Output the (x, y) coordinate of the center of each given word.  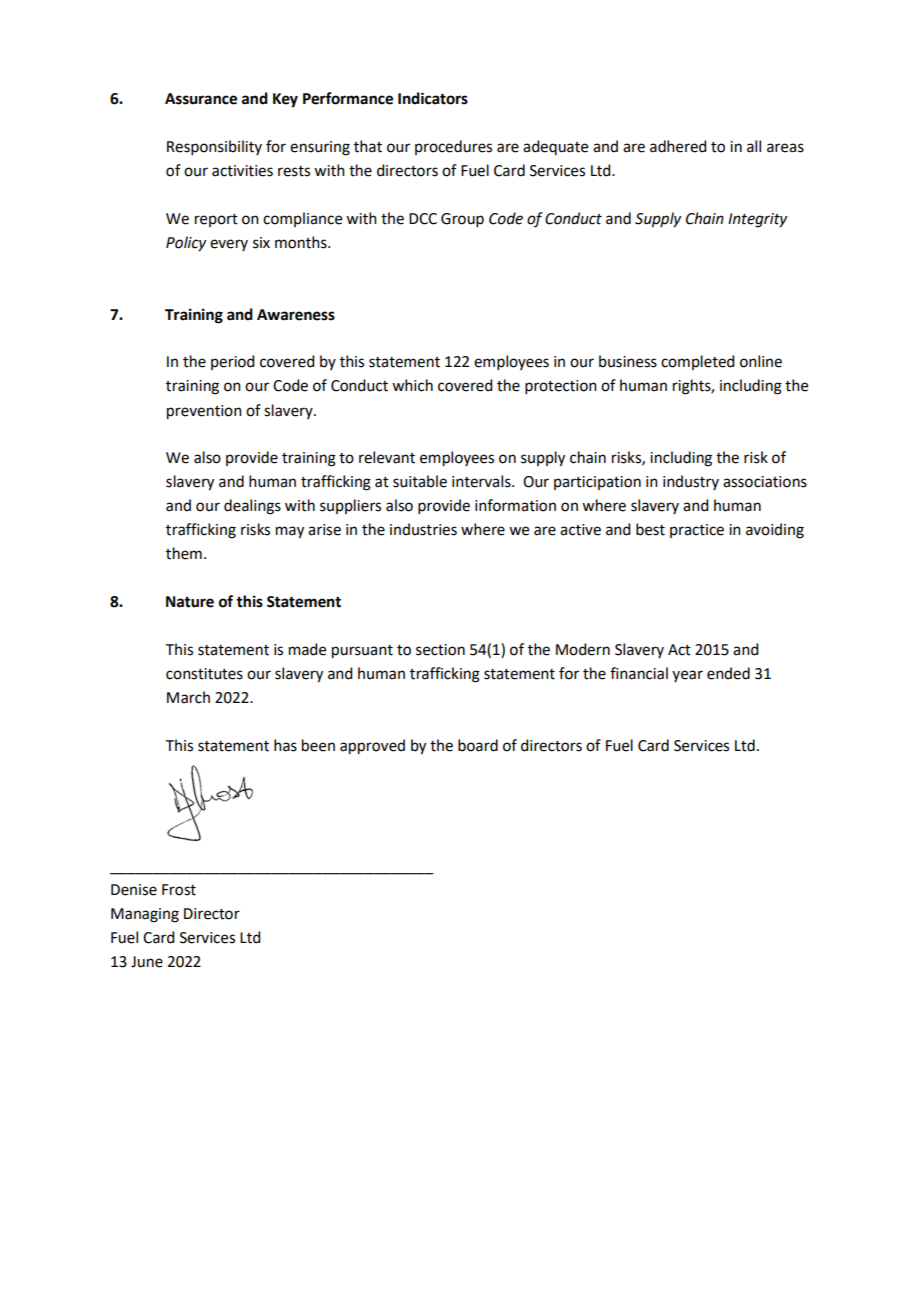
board (478, 745)
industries (423, 529)
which (412, 385)
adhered (678, 146)
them (184, 553)
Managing (145, 915)
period (232, 362)
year (687, 676)
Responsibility (214, 147)
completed (697, 362)
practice (697, 531)
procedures (453, 147)
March (188, 697)
